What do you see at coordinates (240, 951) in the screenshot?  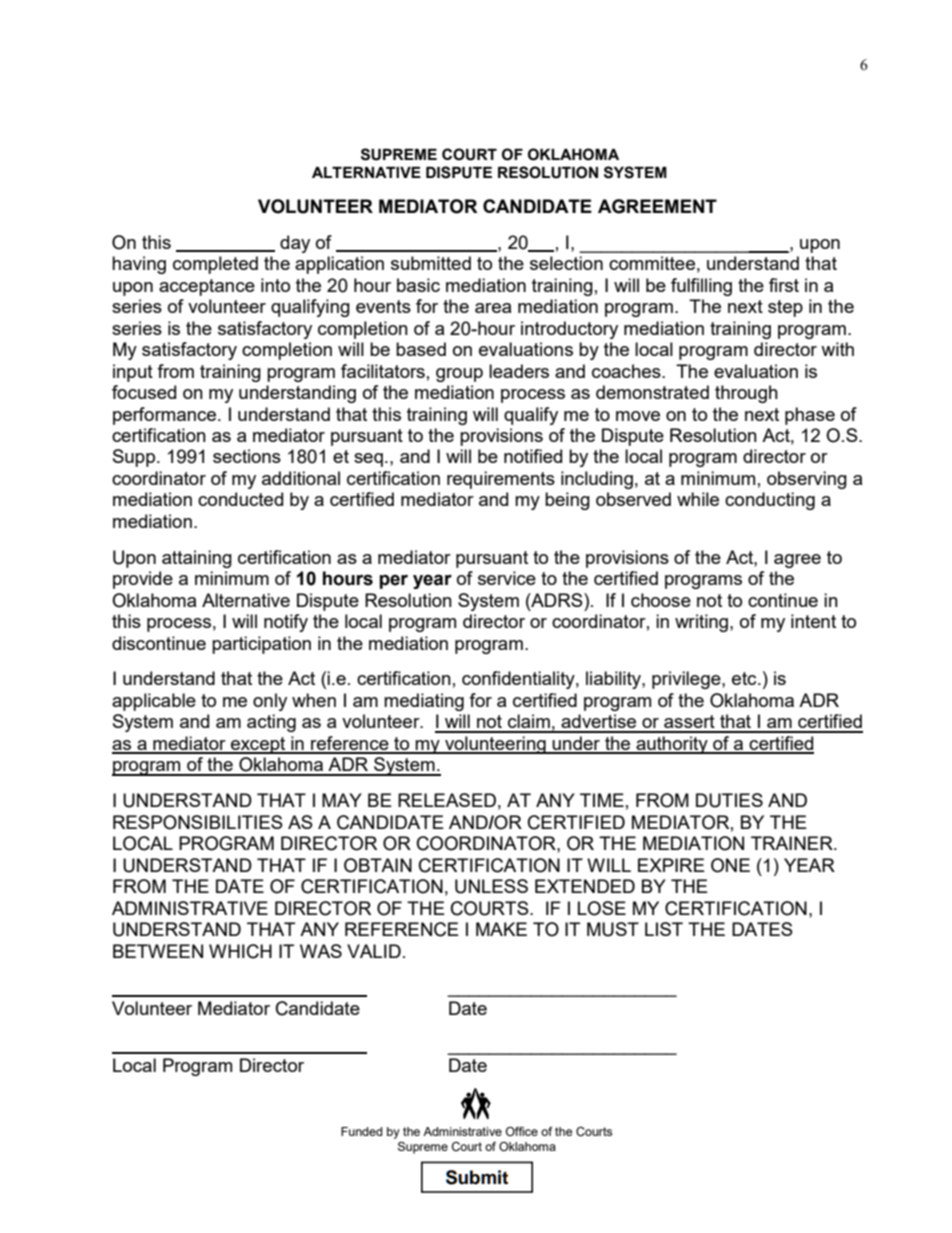 I see `WHICH` at bounding box center [240, 951].
